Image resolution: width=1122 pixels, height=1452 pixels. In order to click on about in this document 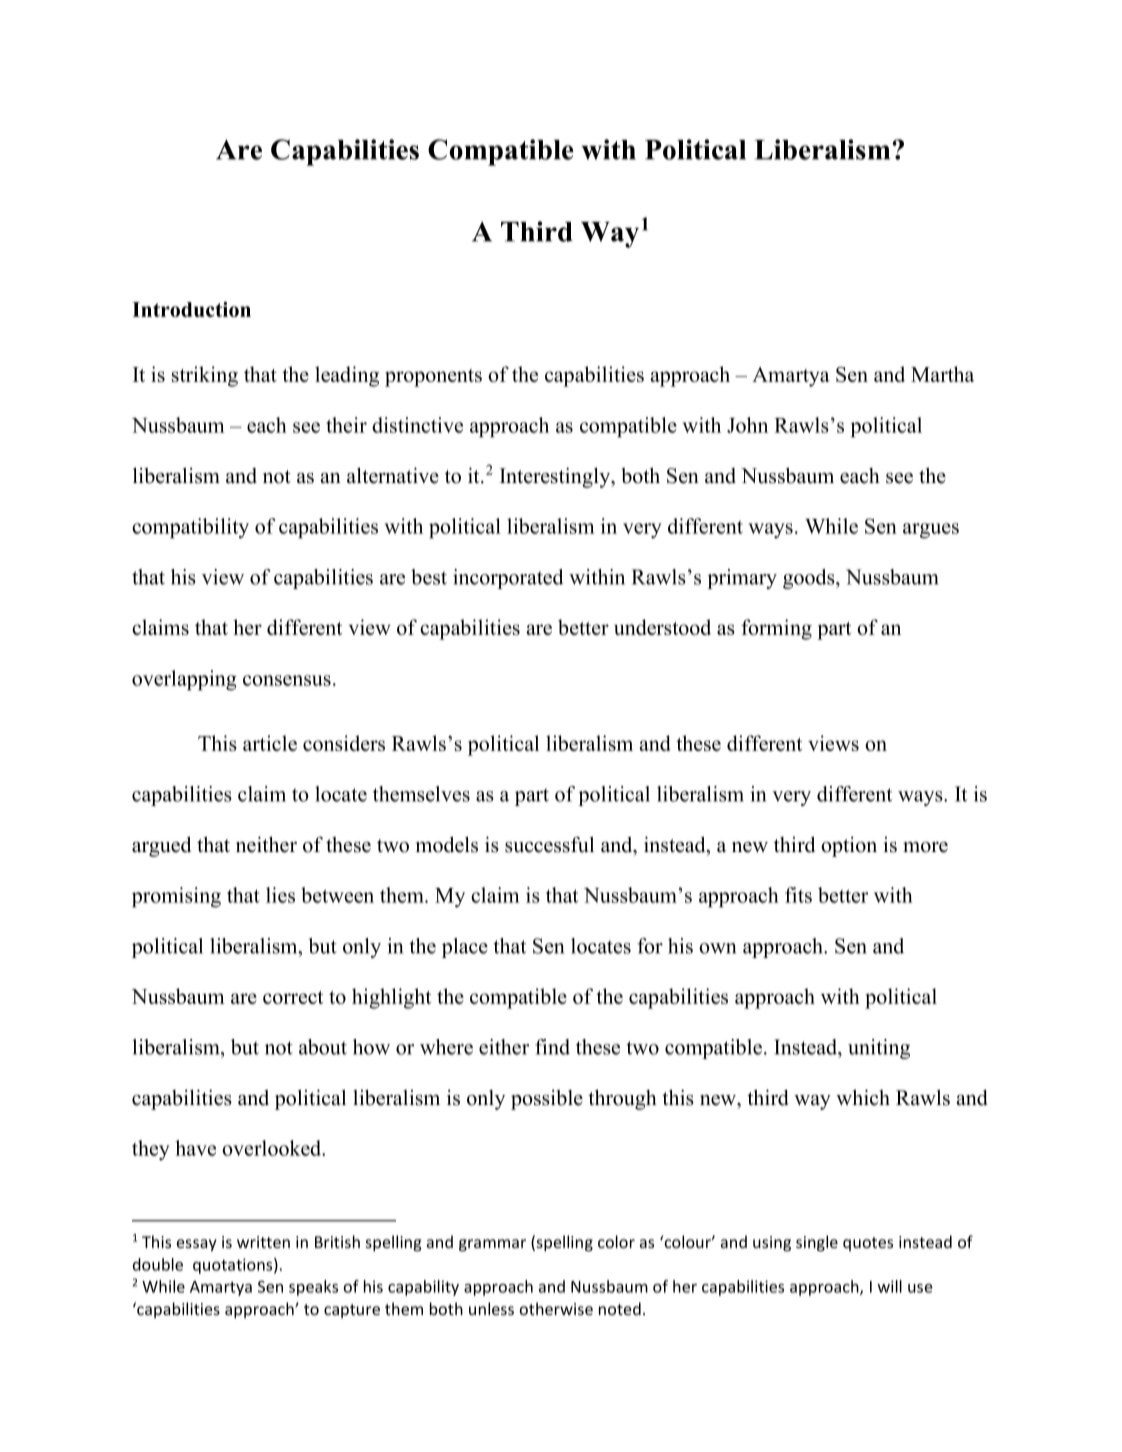, I will do `click(323, 1047)`.
